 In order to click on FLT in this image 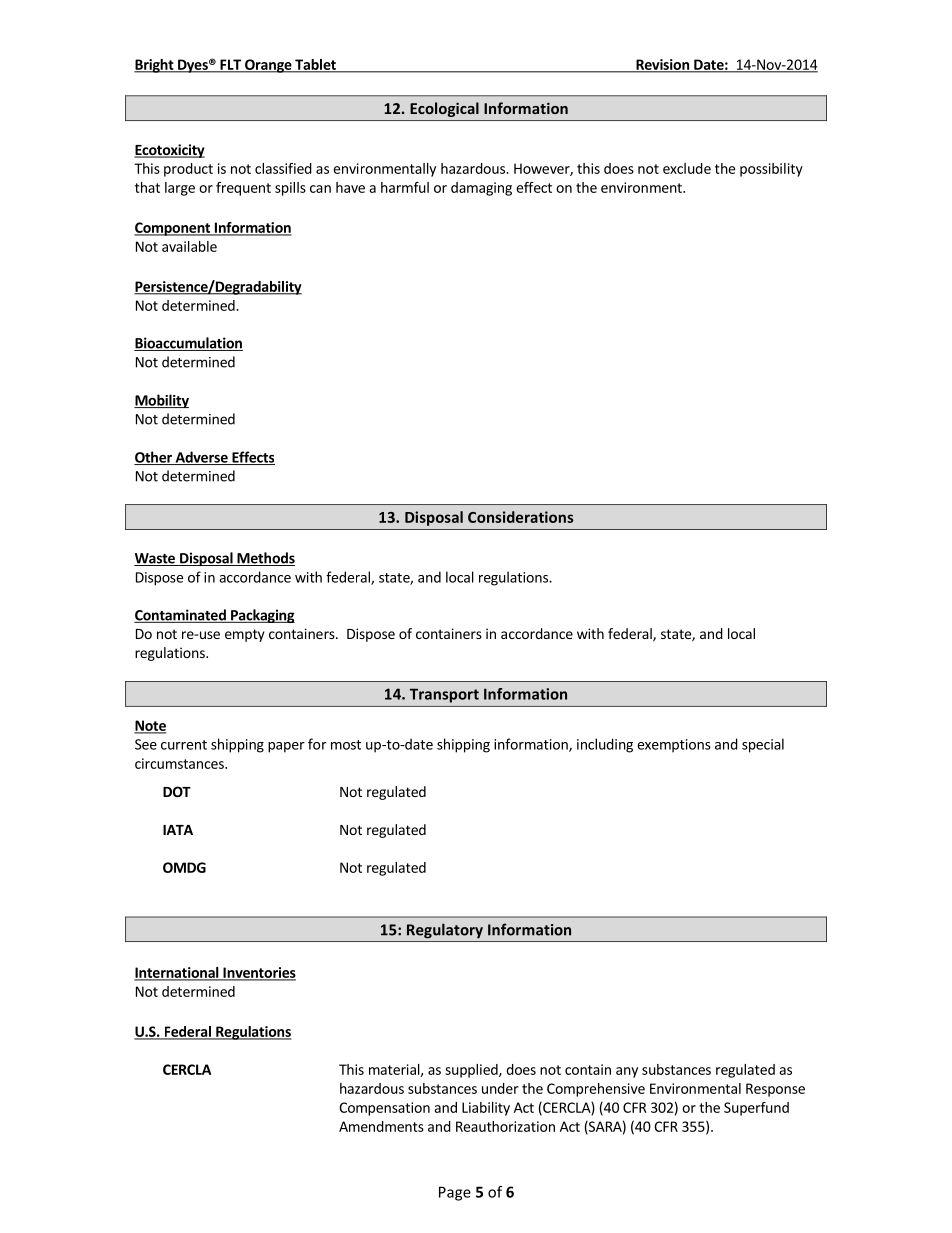, I will do `click(230, 65)`.
